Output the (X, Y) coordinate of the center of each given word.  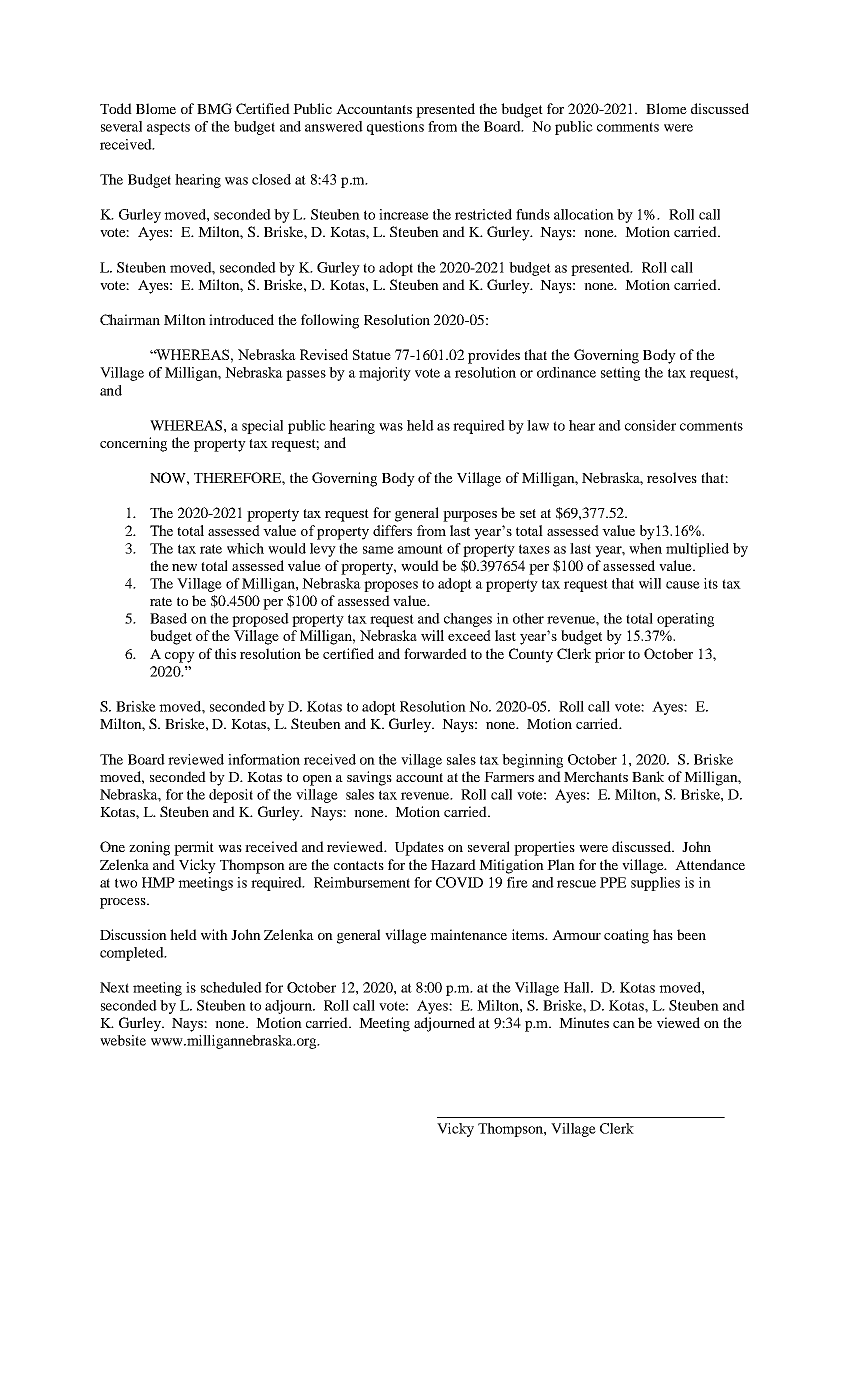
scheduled (231, 987)
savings (369, 778)
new (184, 567)
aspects (168, 128)
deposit (231, 796)
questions (395, 128)
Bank (648, 776)
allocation (584, 214)
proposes (391, 586)
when (645, 548)
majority (385, 374)
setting (620, 374)
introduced (241, 319)
